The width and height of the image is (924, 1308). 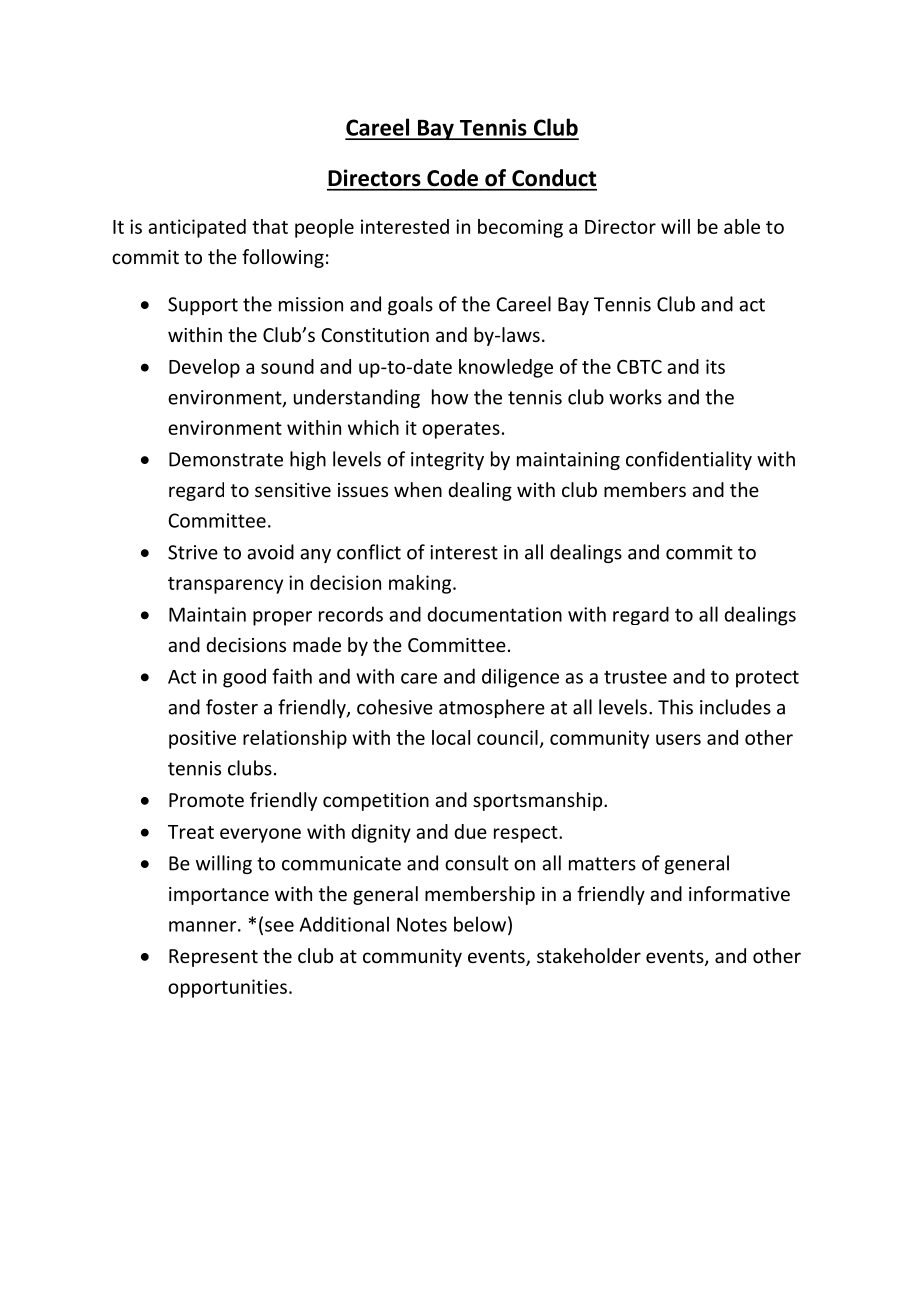 What do you see at coordinates (602, 864) in the image?
I see `matters` at bounding box center [602, 864].
